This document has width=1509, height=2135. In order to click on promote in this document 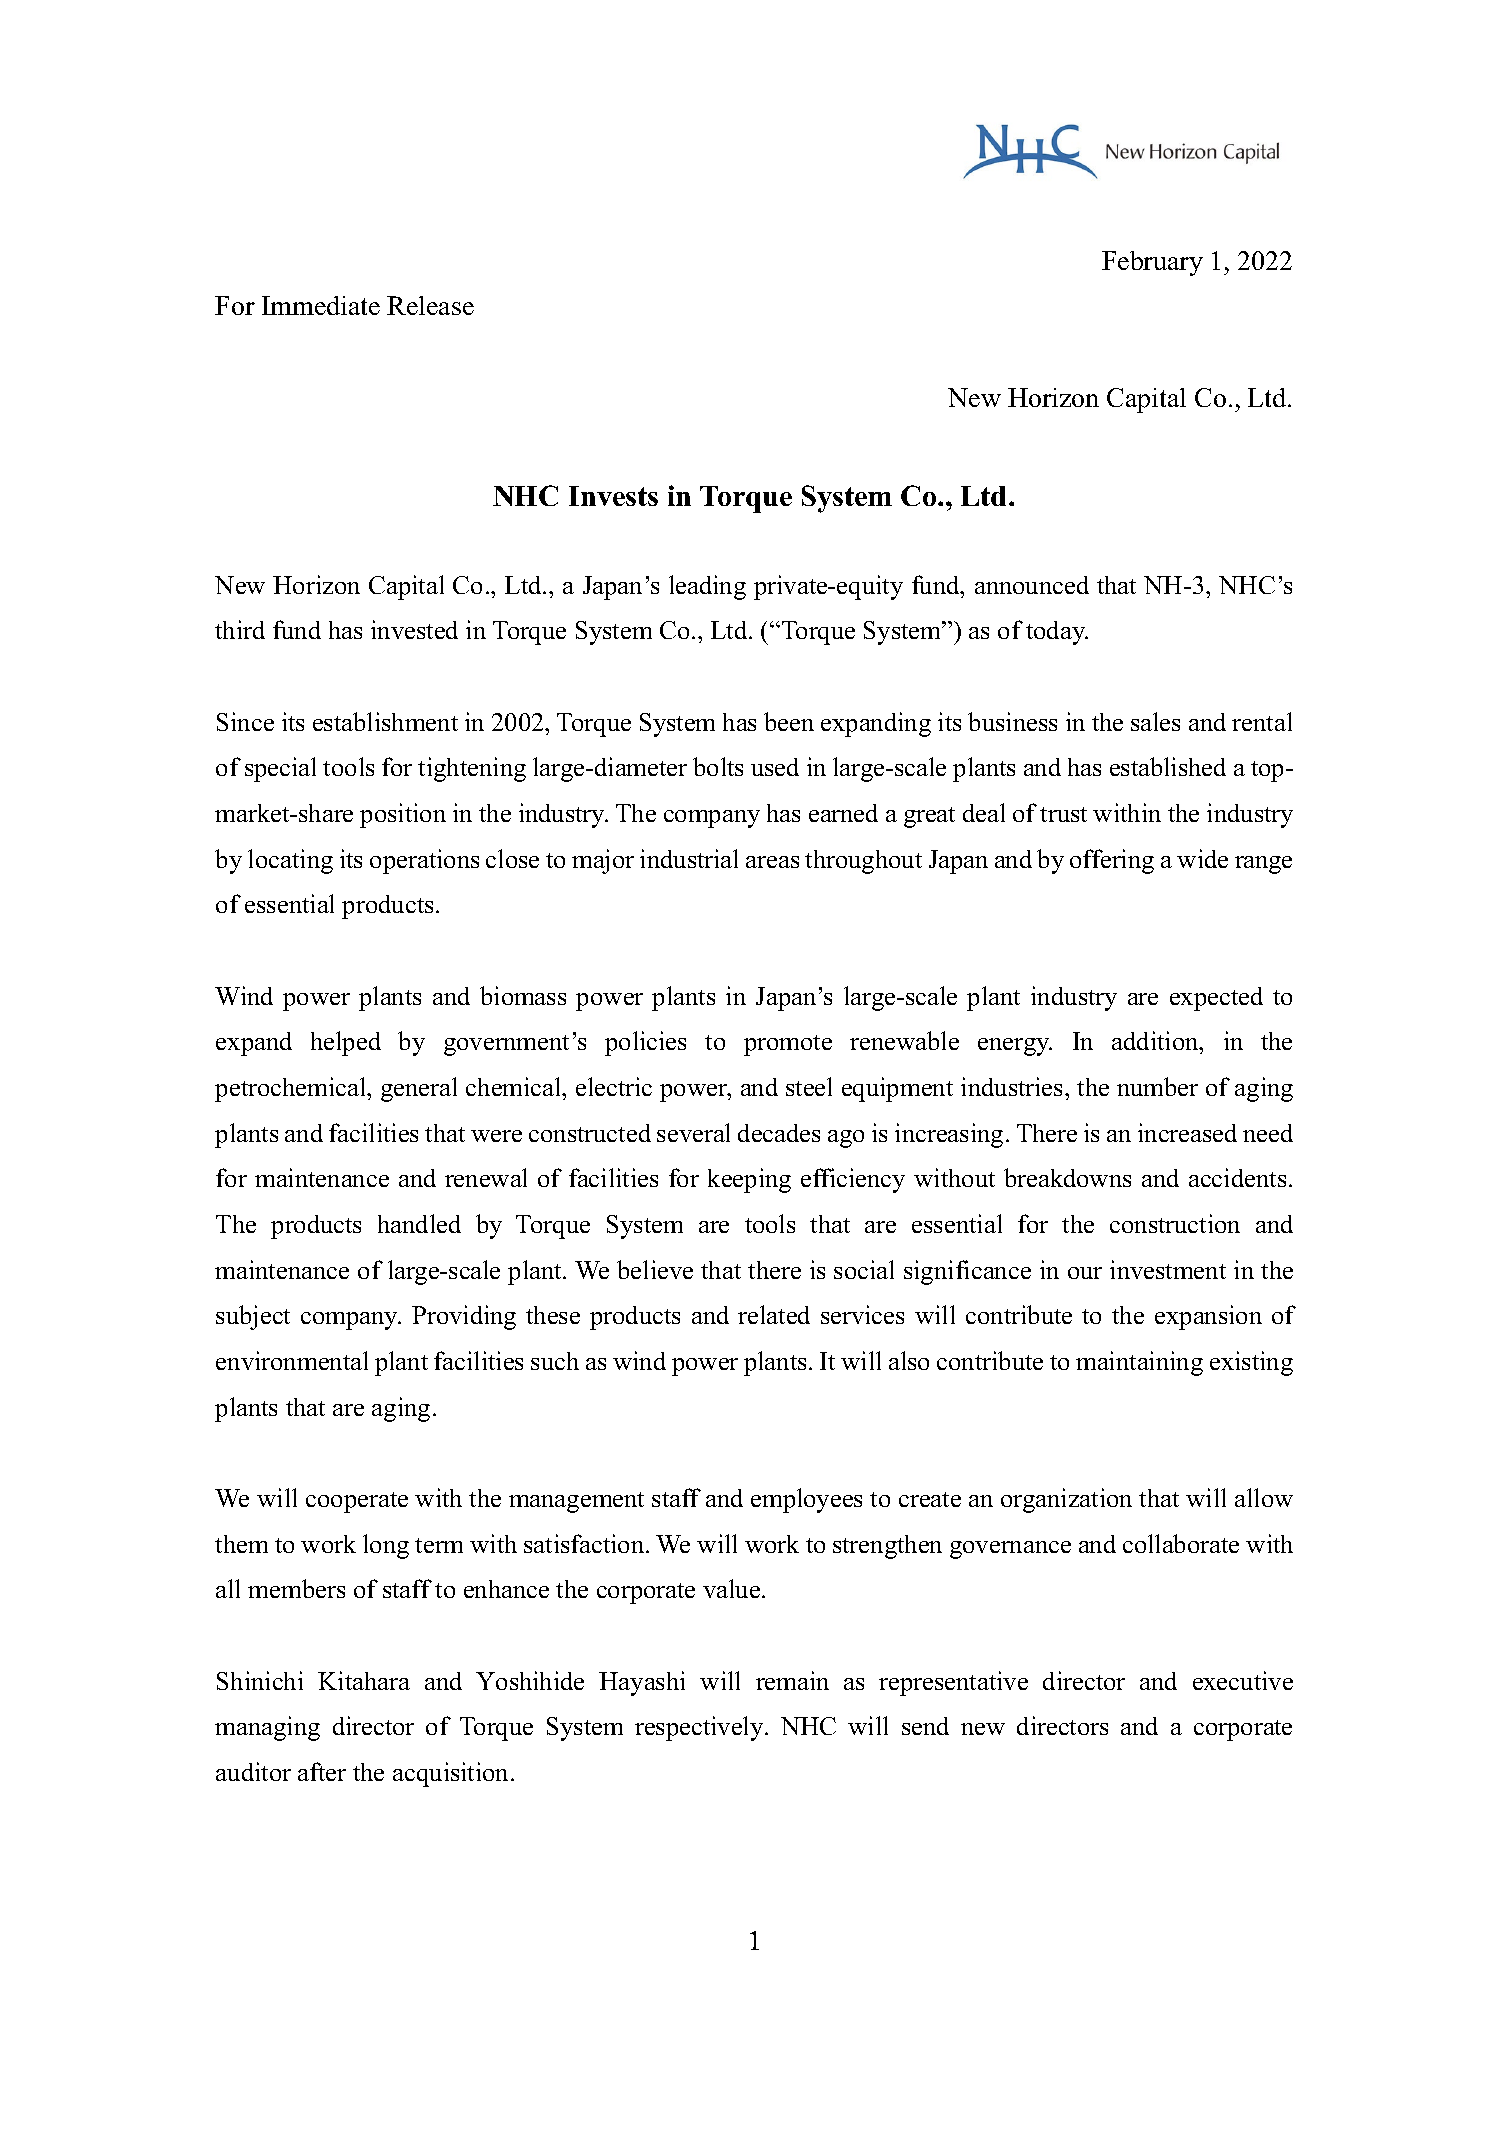, I will do `click(788, 1045)`.
